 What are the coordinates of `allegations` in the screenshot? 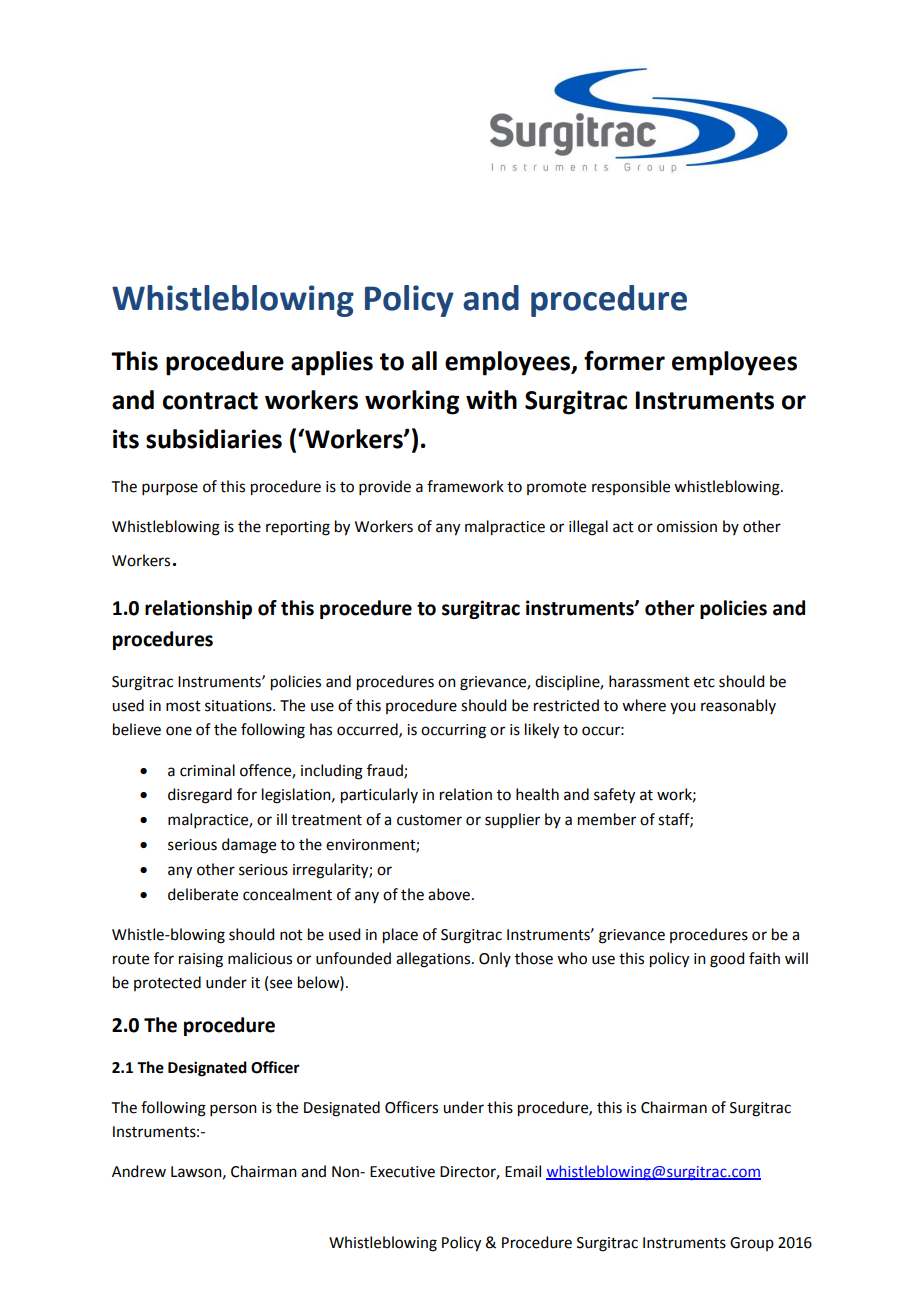 It's located at (434, 960).
